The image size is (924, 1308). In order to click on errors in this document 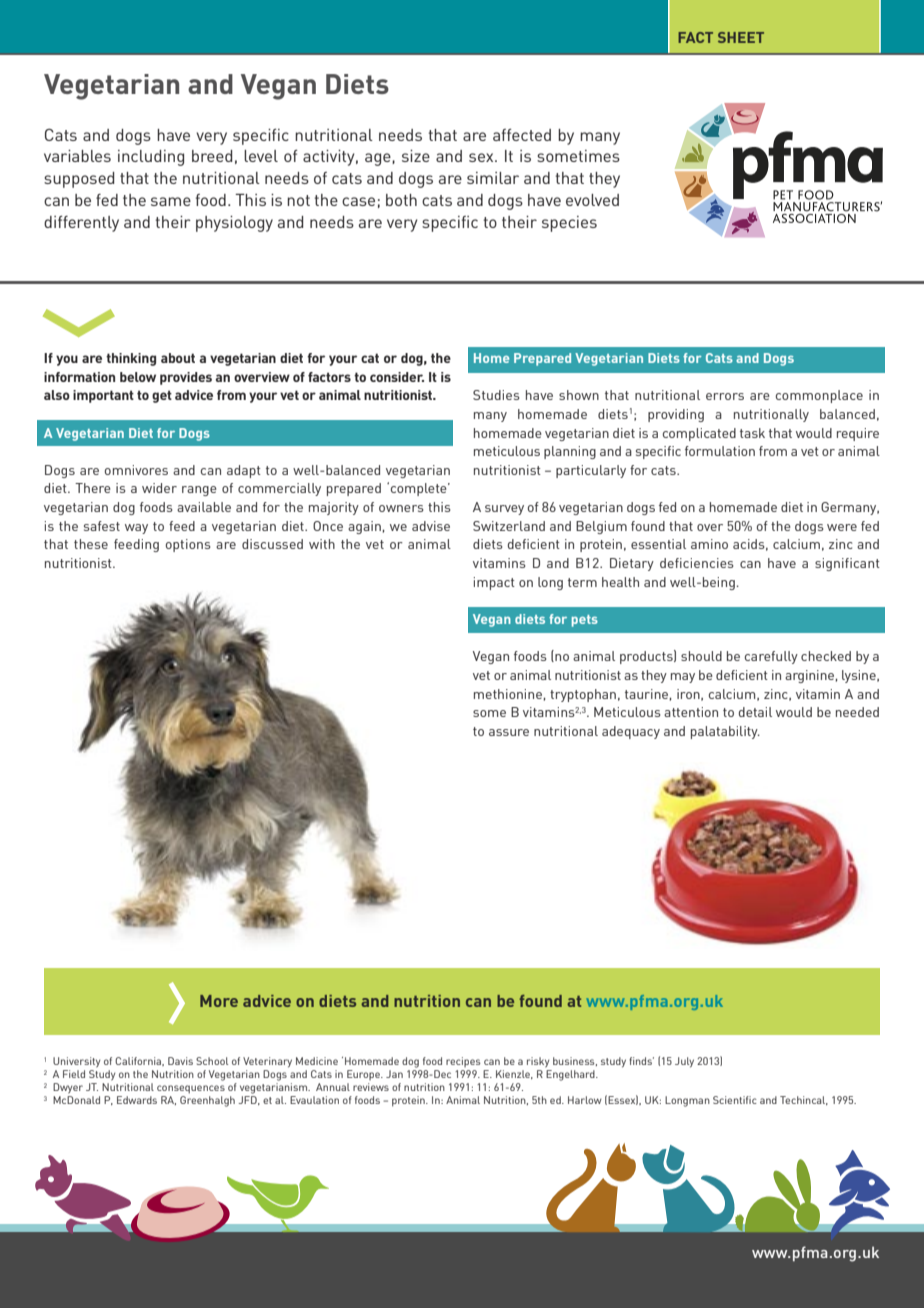, I will do `click(725, 396)`.
